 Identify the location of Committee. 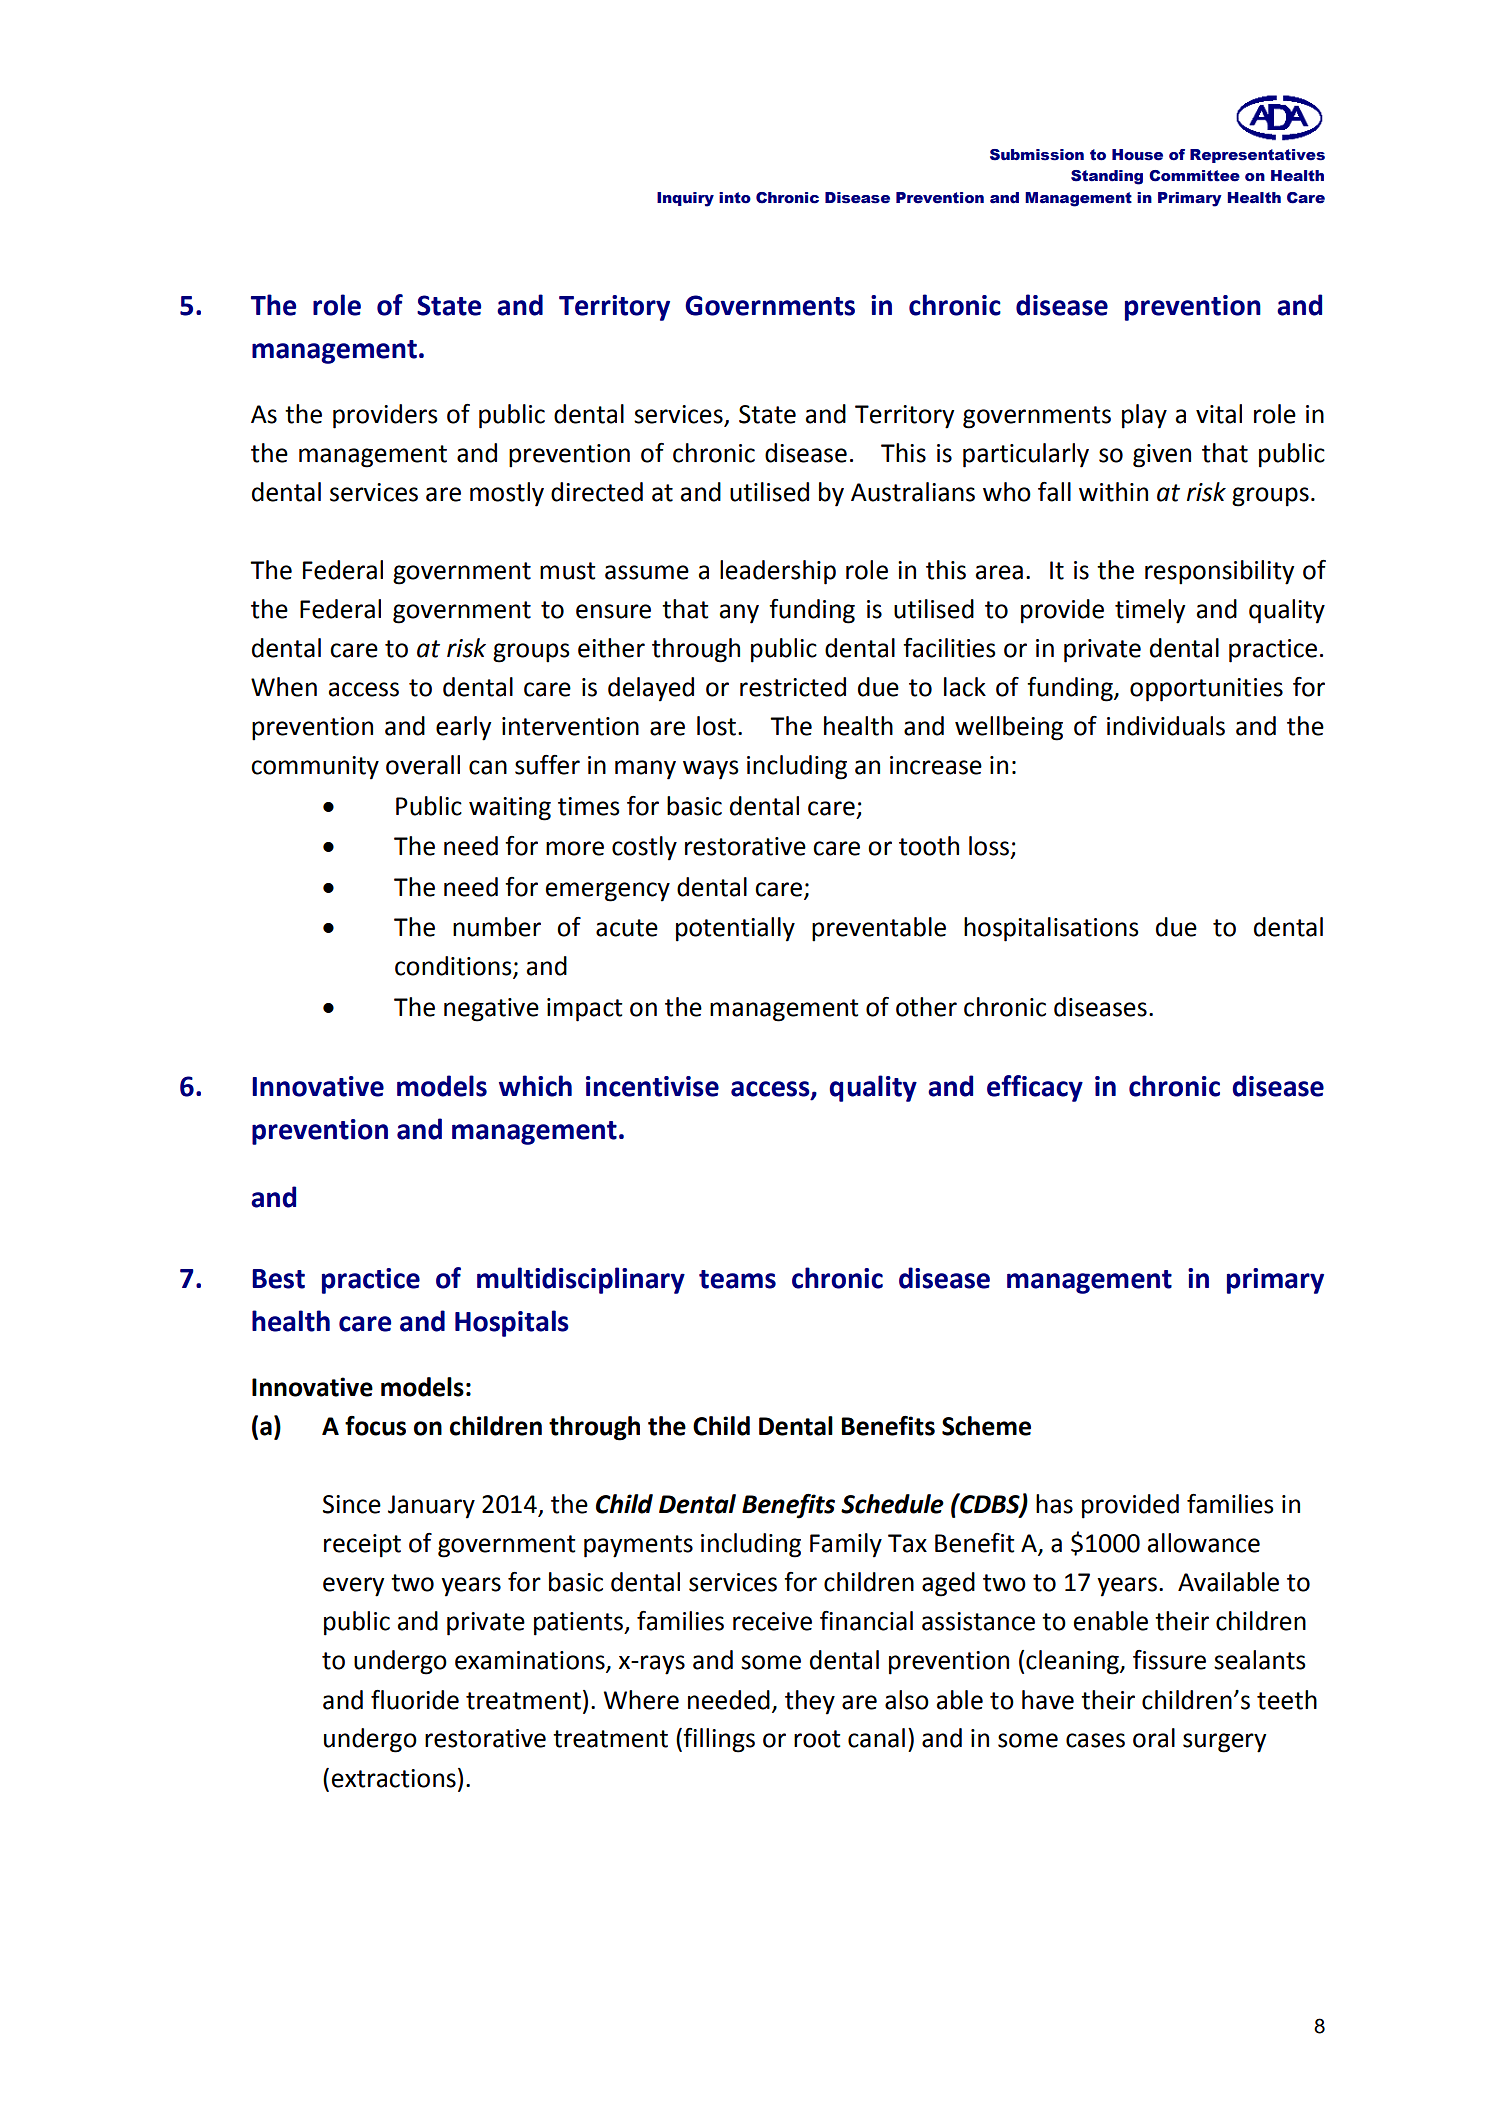
(1194, 176).
